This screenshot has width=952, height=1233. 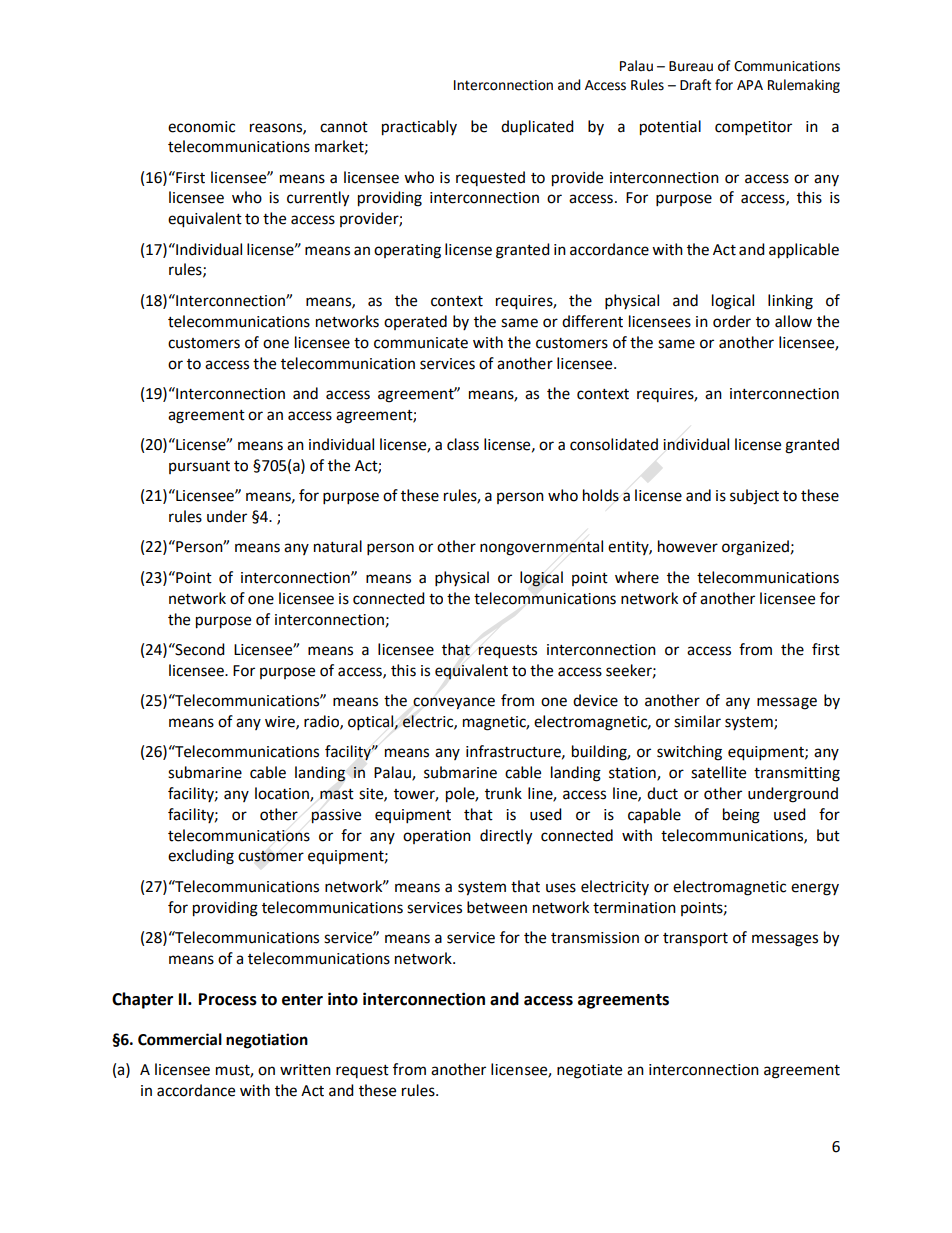 I want to click on economic, so click(x=201, y=127).
